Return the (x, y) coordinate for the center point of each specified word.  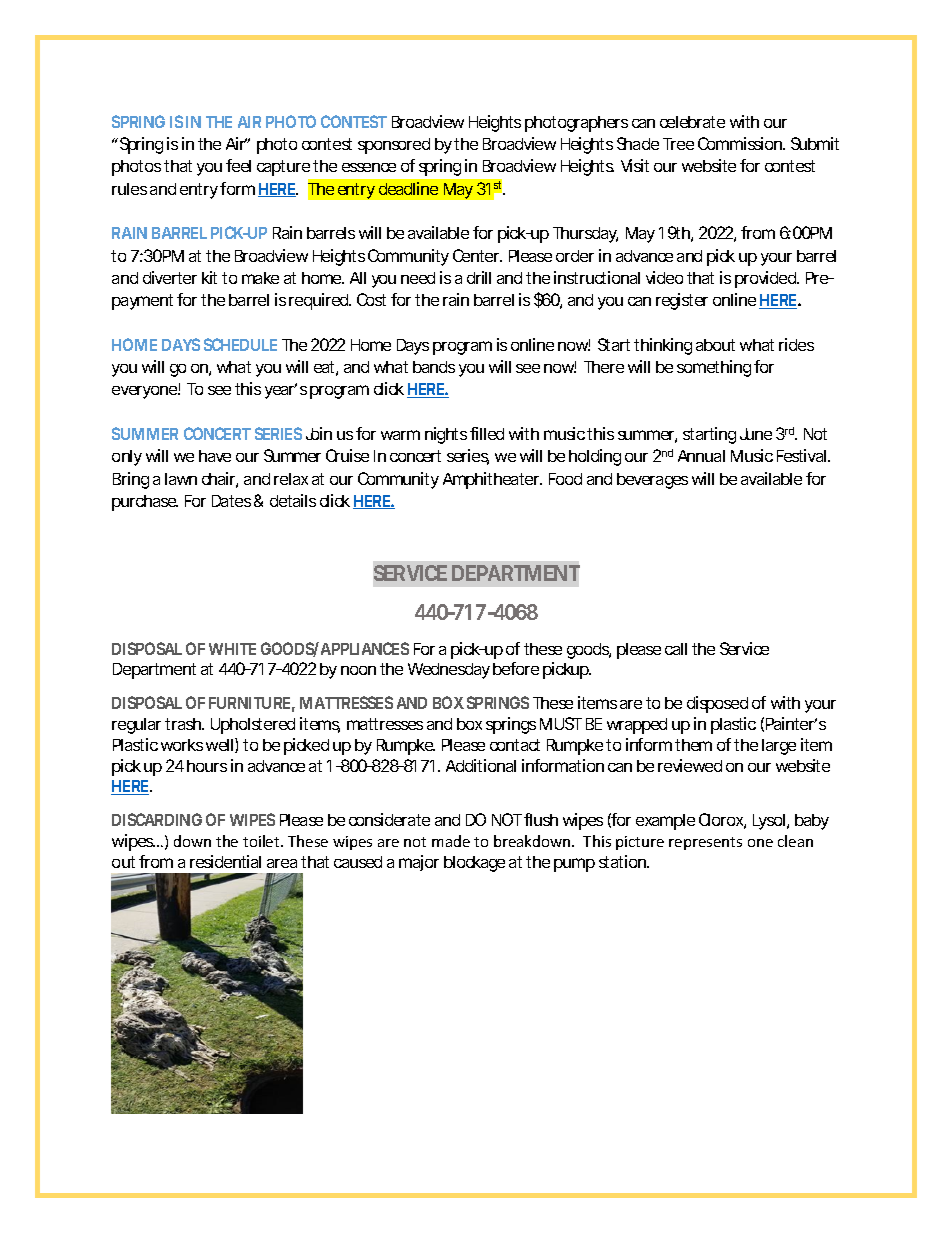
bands (434, 367)
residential (225, 861)
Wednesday (449, 671)
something (714, 368)
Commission (741, 143)
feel (238, 165)
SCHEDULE (240, 344)
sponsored (394, 146)
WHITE (232, 649)
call (676, 649)
